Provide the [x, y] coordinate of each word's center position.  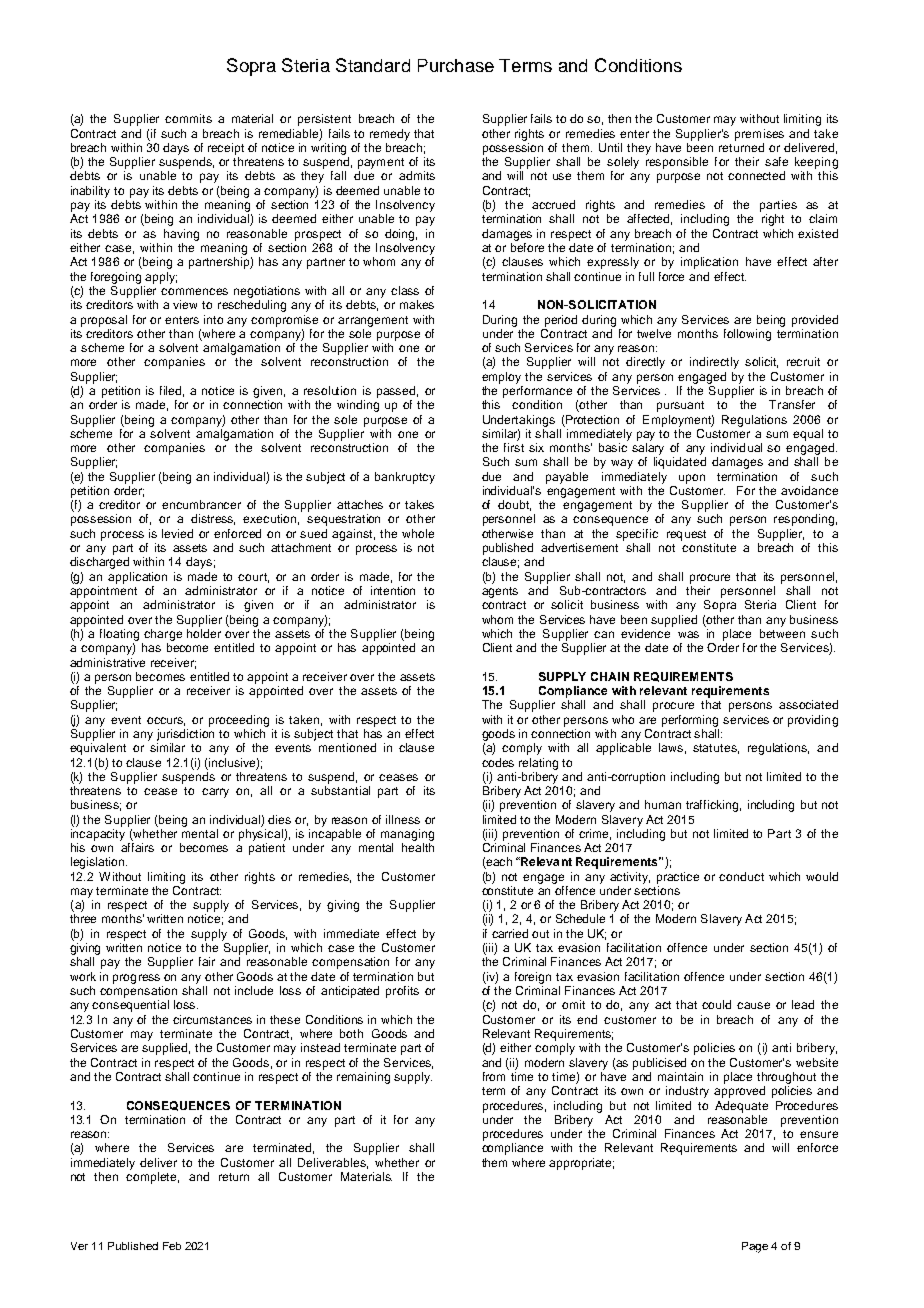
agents [500, 592]
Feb [172, 1246]
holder [204, 633]
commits [188, 118]
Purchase [456, 65]
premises [759, 135]
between [782, 633]
